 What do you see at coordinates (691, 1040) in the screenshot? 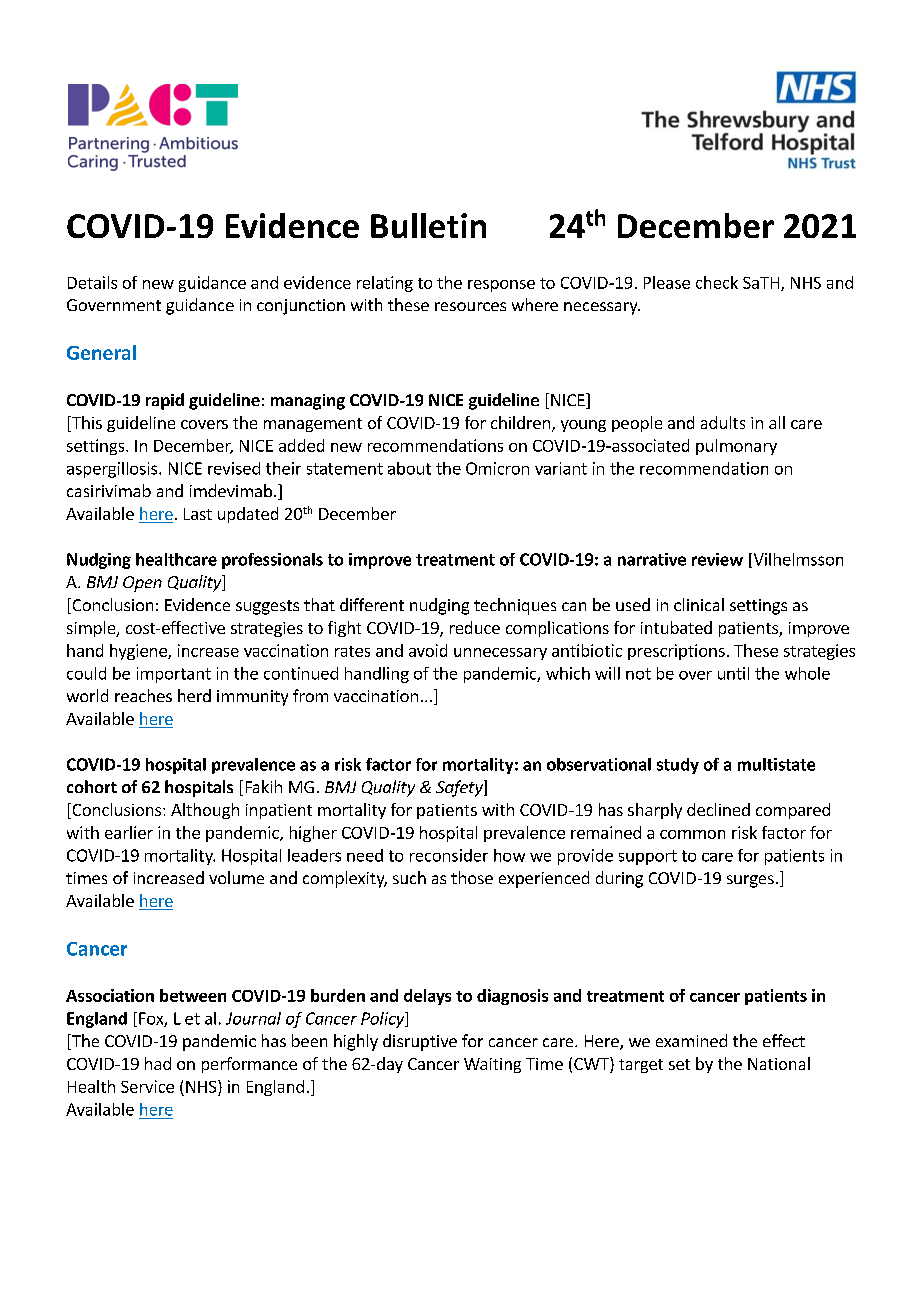
I see `examined` at bounding box center [691, 1040].
